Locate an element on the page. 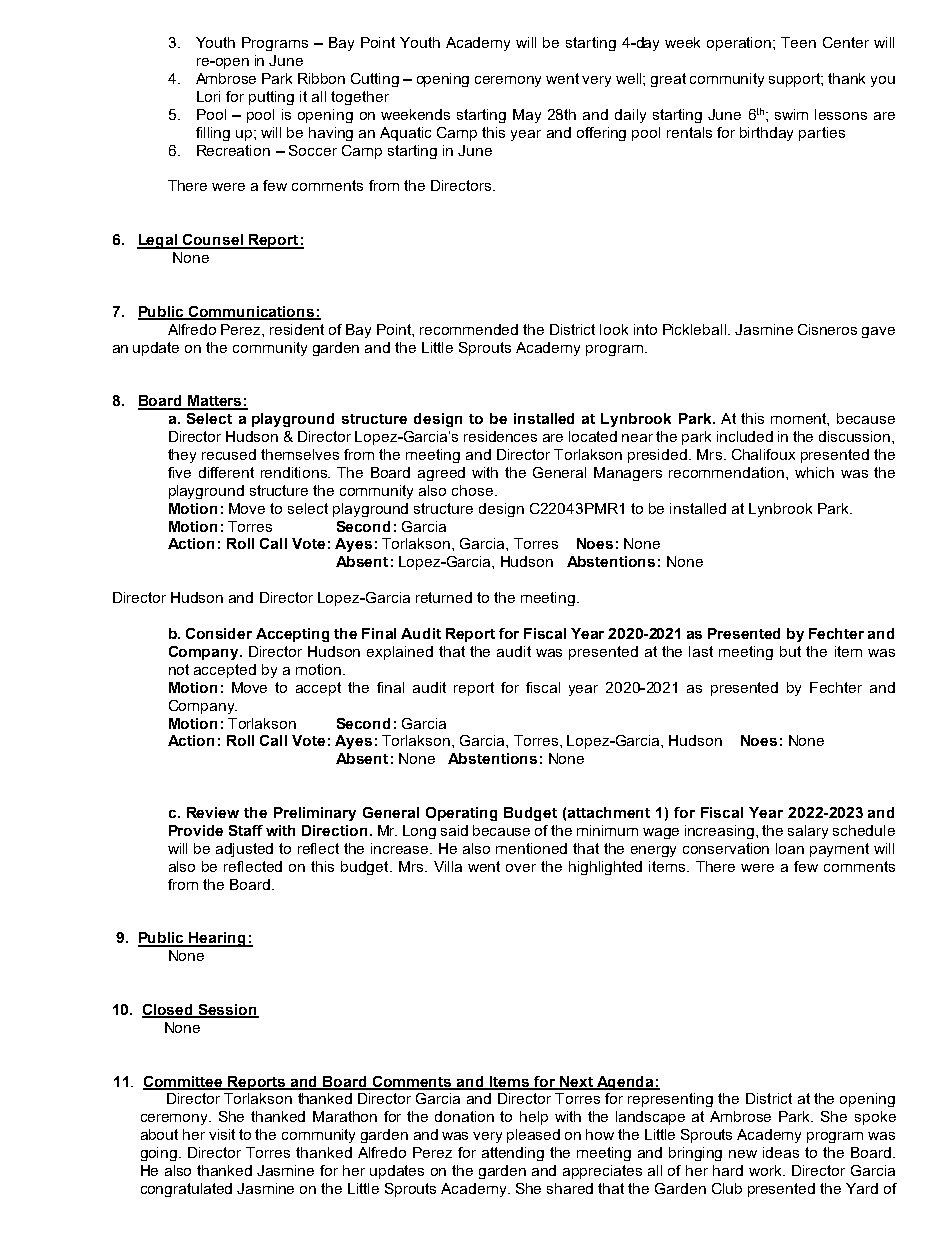  residences is located at coordinates (500, 436).
